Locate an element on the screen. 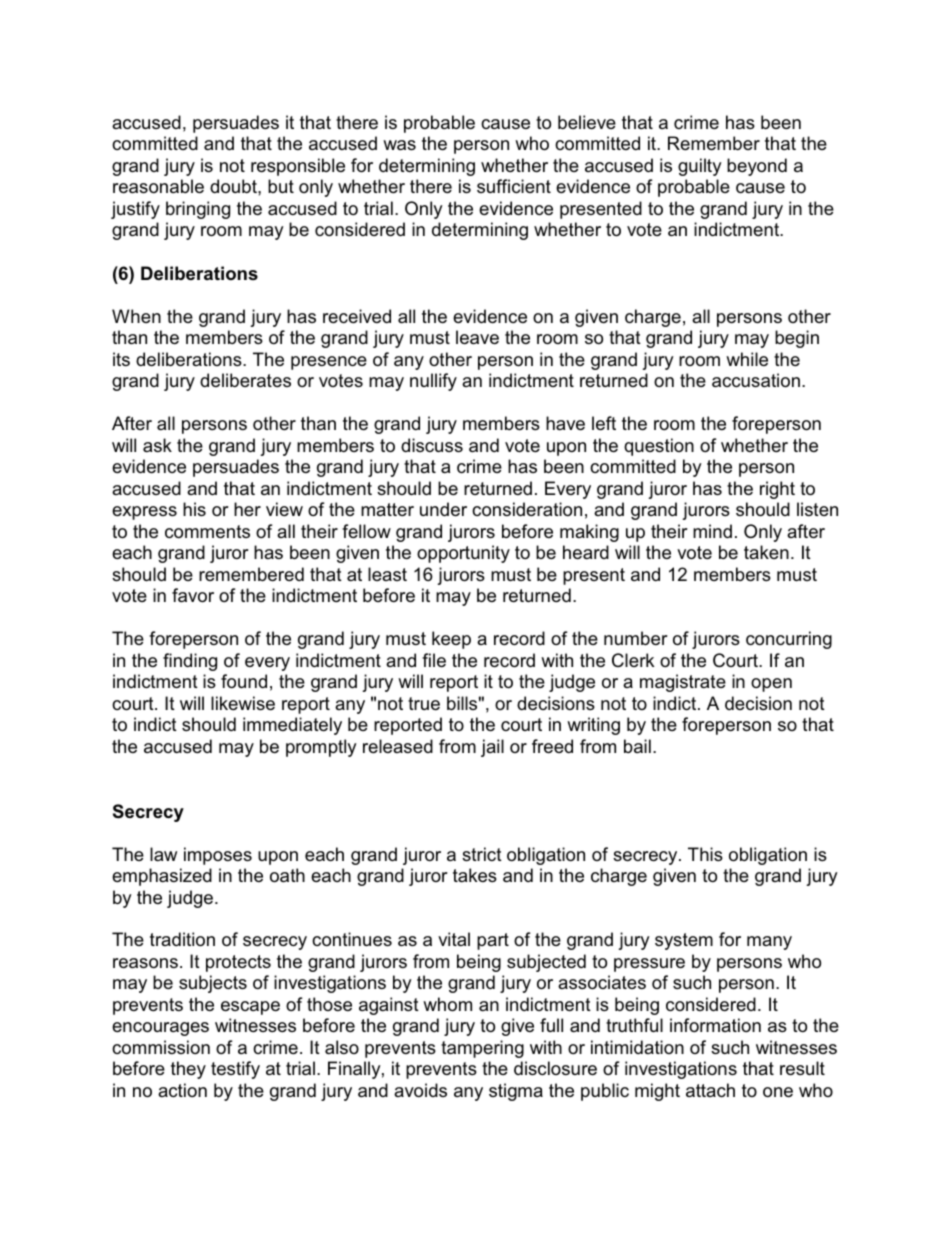 Image resolution: width=952 pixels, height=1233 pixels. attach is located at coordinates (710, 1090).
